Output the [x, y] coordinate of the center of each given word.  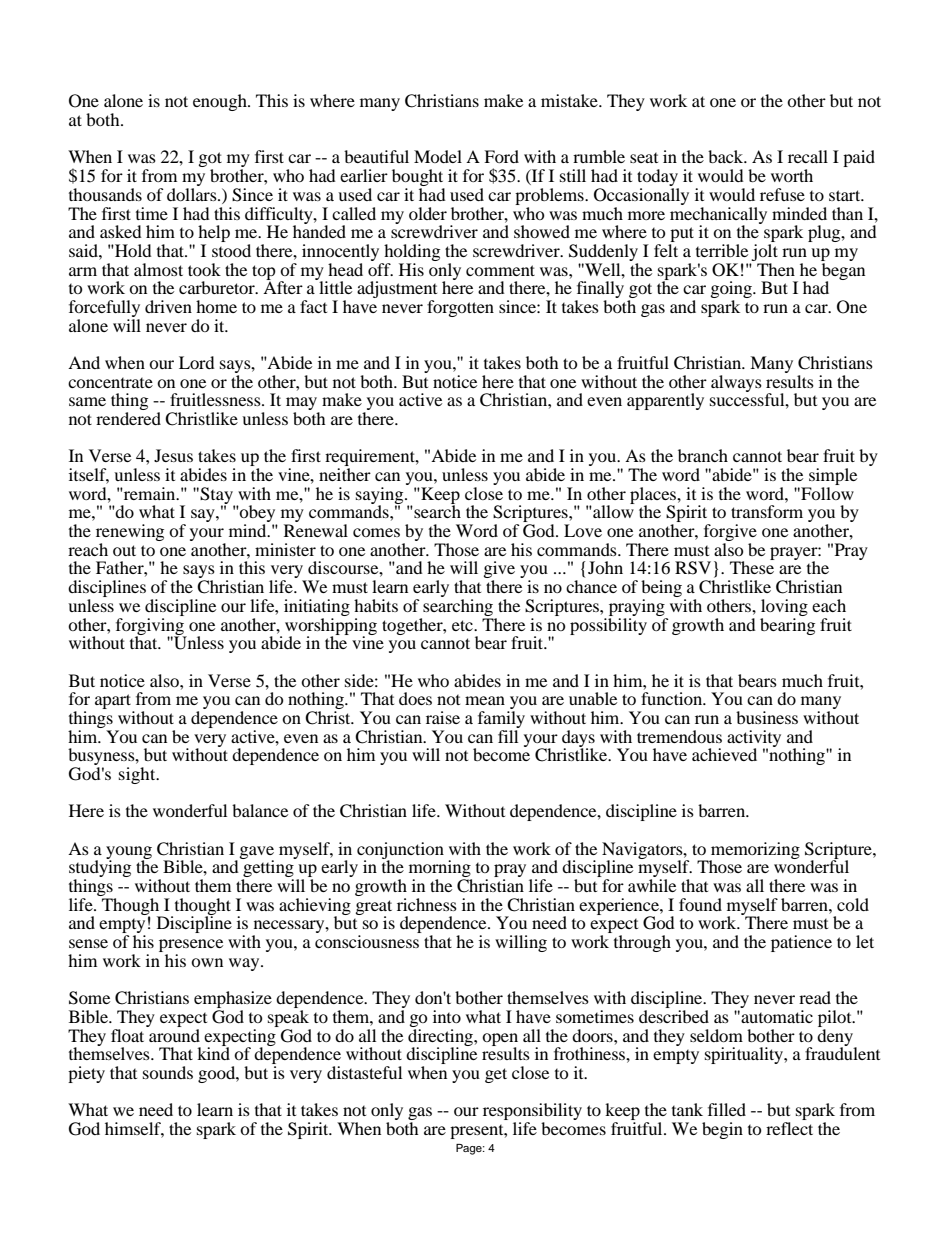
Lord [197, 362]
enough [221, 102]
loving [784, 607]
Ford [501, 156]
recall [808, 156]
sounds [168, 1072]
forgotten [460, 308]
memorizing [755, 851]
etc [463, 625]
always [736, 383]
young [129, 853]
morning [440, 870]
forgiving [151, 626]
